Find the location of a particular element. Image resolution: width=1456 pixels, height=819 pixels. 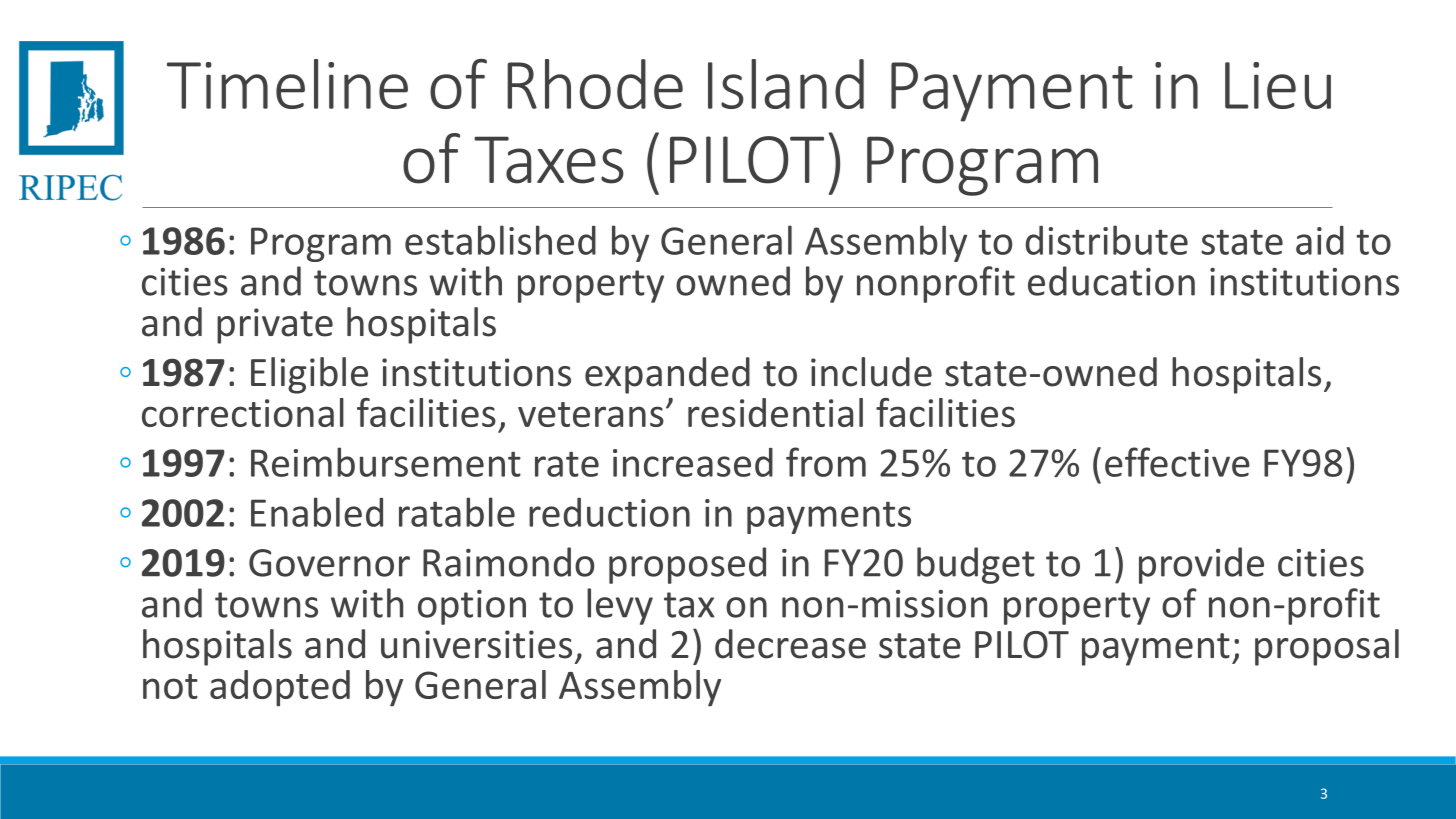

Lieu is located at coordinates (1278, 85).
